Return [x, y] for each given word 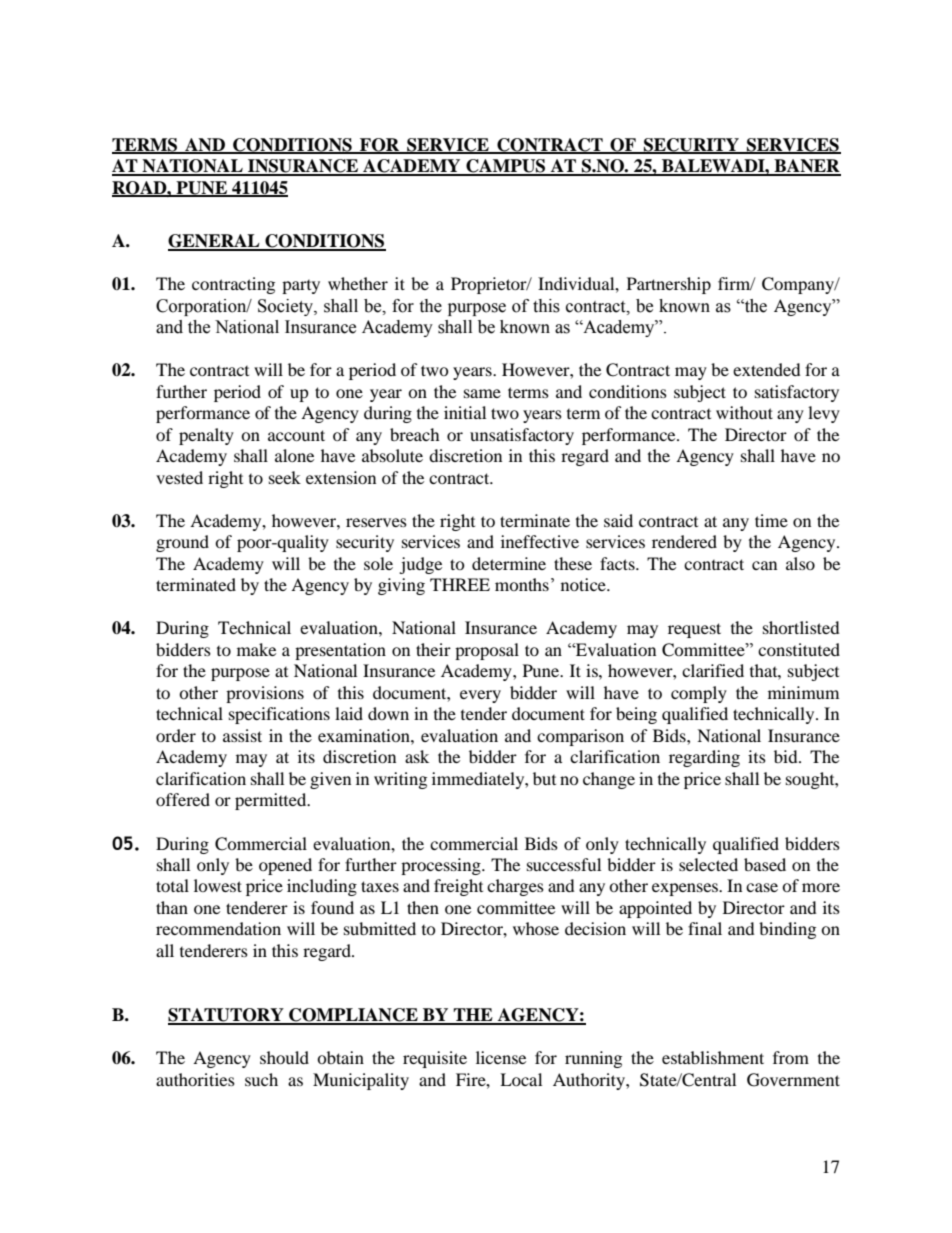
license [501, 1057]
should [284, 1057]
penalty [206, 436]
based [765, 864]
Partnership [669, 285]
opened [285, 866]
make [256, 649]
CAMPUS [506, 167]
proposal [487, 651]
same [482, 393]
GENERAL [215, 242]
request [694, 630]
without [744, 412]
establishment [713, 1057]
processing [442, 866]
